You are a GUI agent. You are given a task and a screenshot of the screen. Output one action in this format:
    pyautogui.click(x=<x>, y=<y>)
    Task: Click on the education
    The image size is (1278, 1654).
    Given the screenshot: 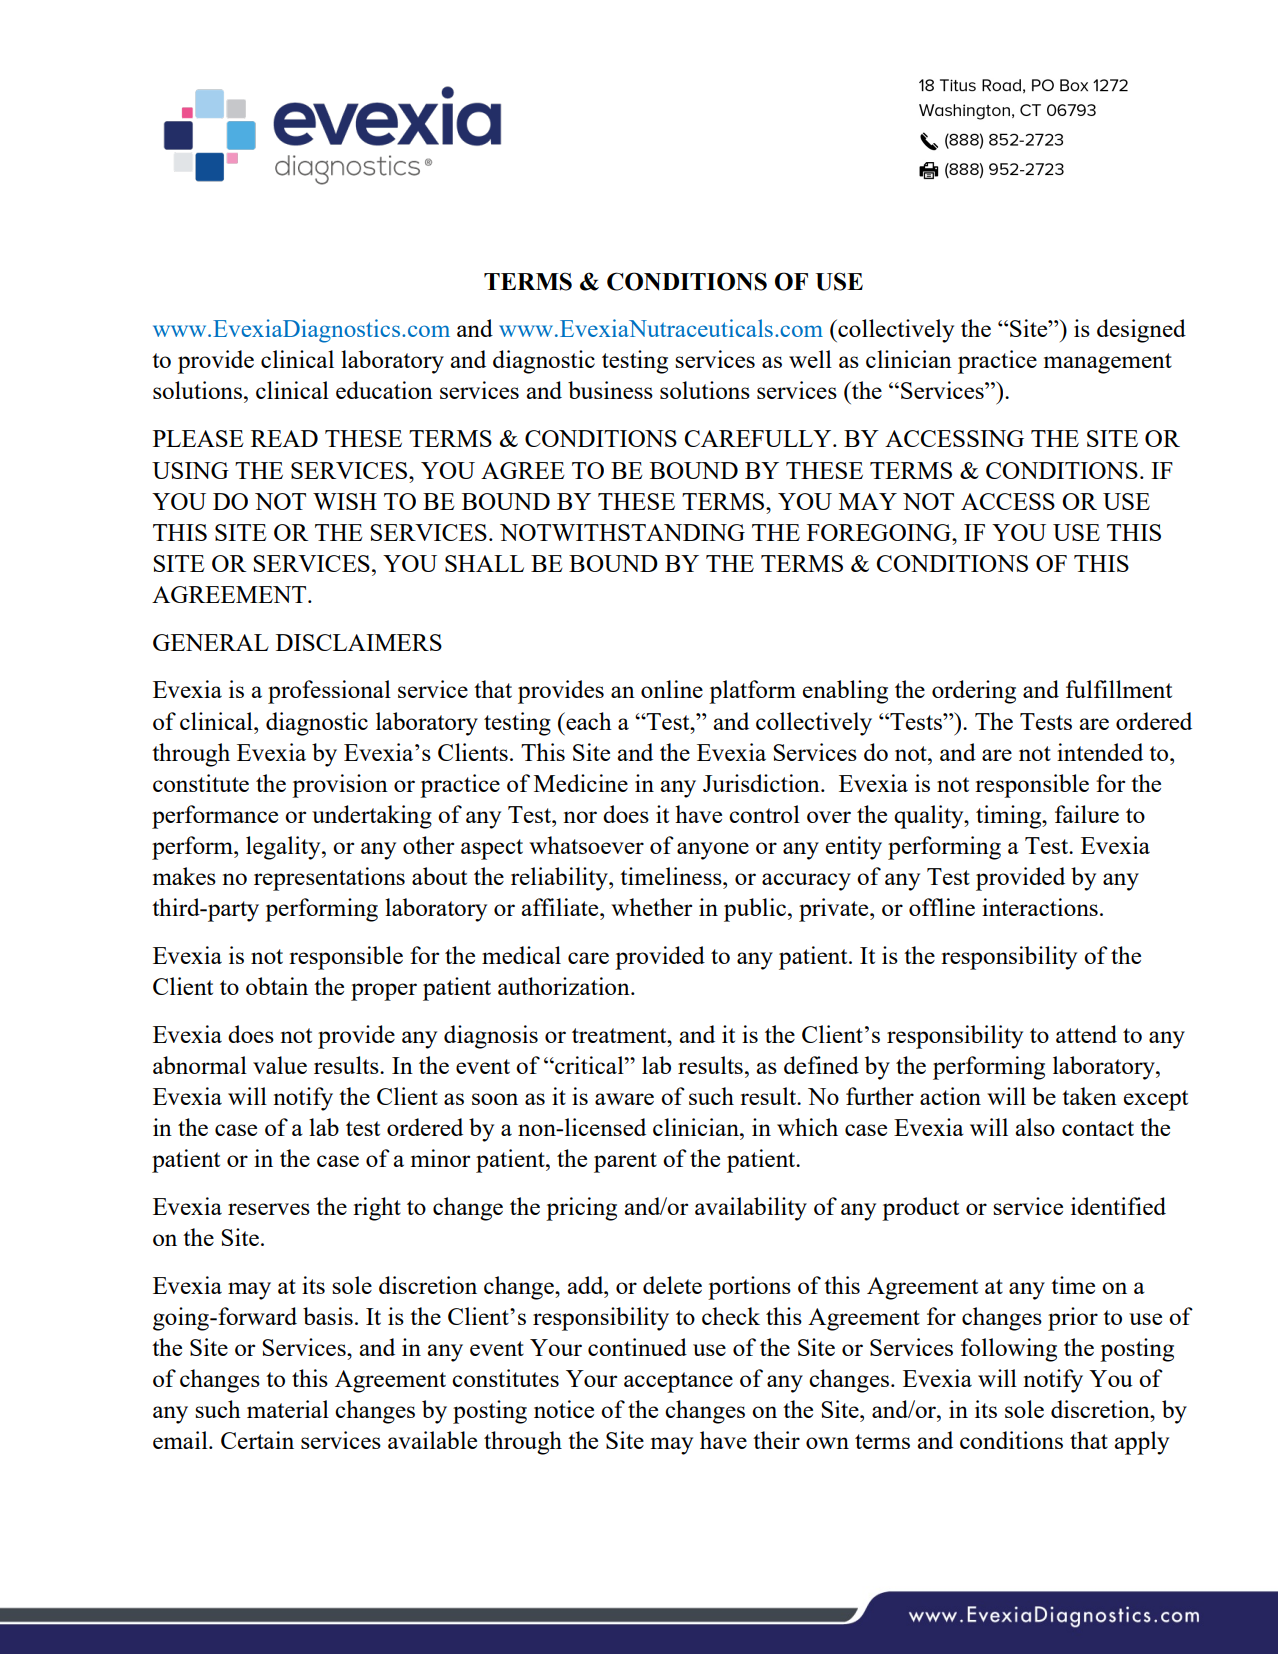 What is the action you would take?
    pyautogui.click(x=384, y=390)
